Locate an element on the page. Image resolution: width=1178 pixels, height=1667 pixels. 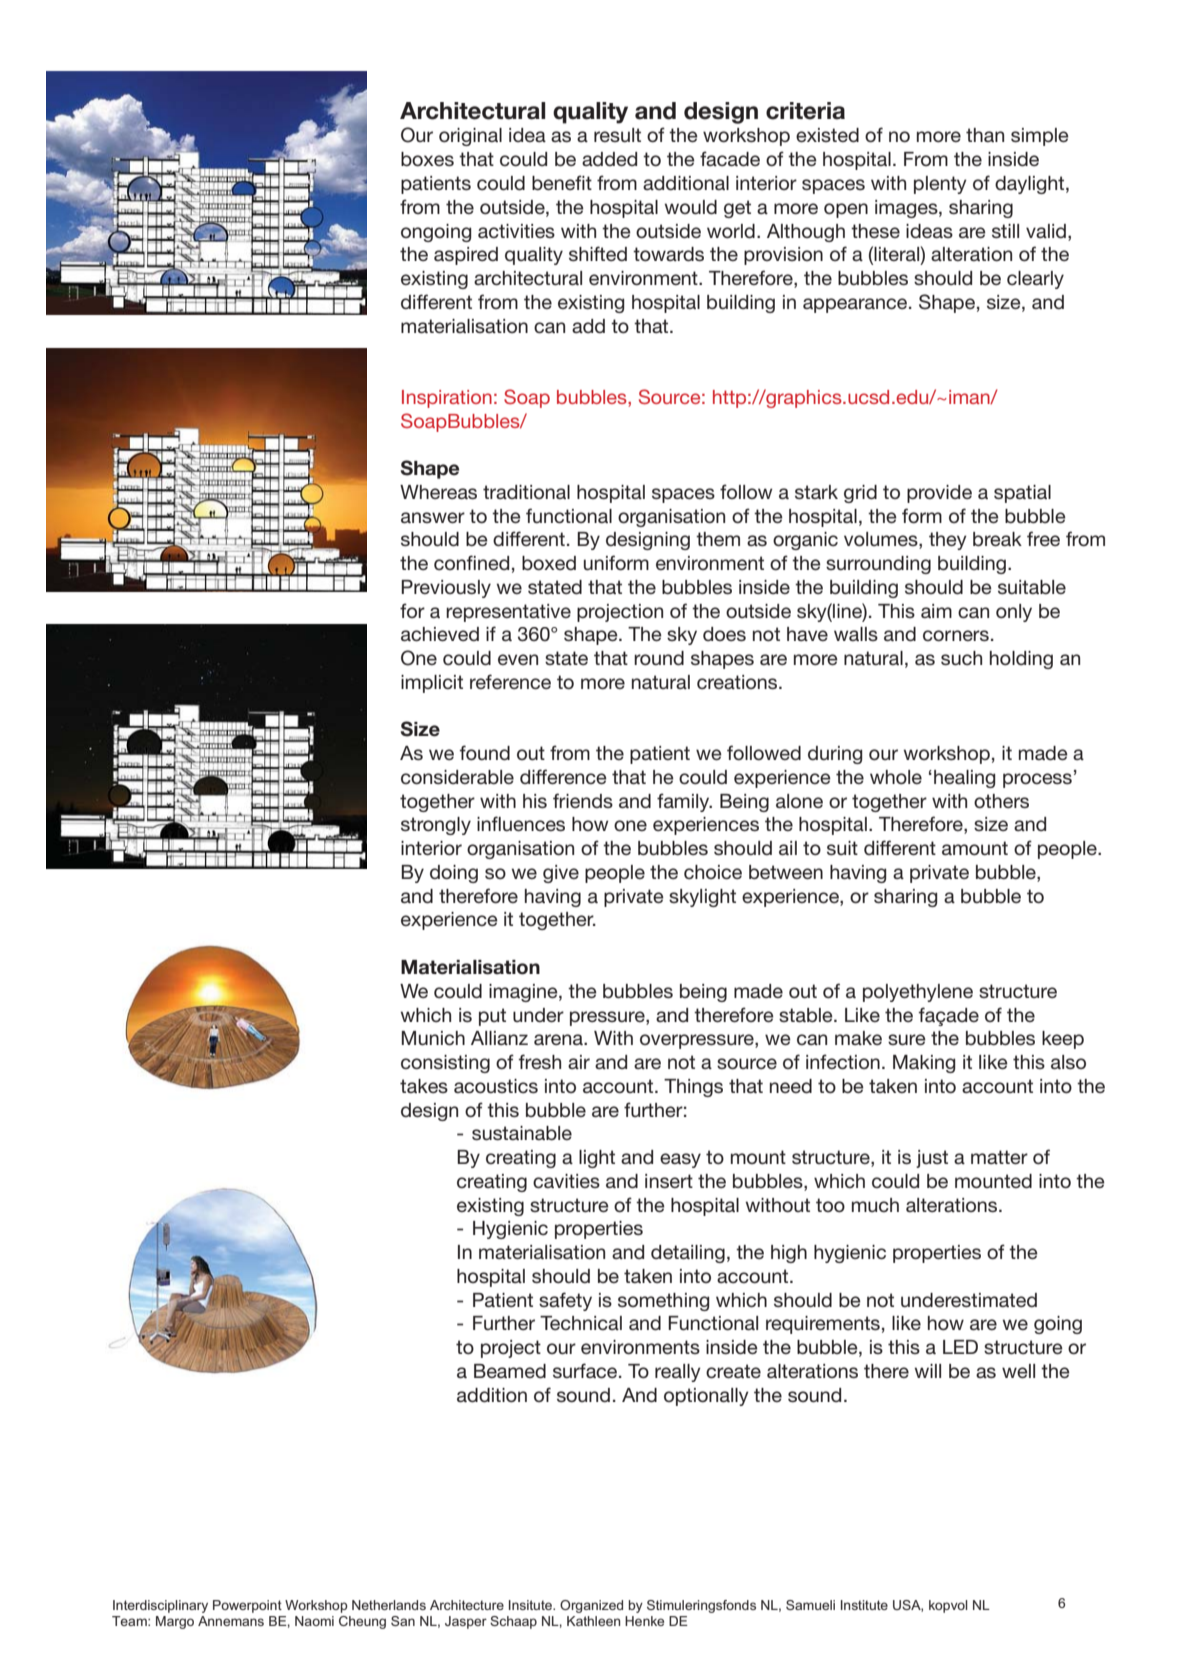
Powerpoint is located at coordinates (247, 1606).
